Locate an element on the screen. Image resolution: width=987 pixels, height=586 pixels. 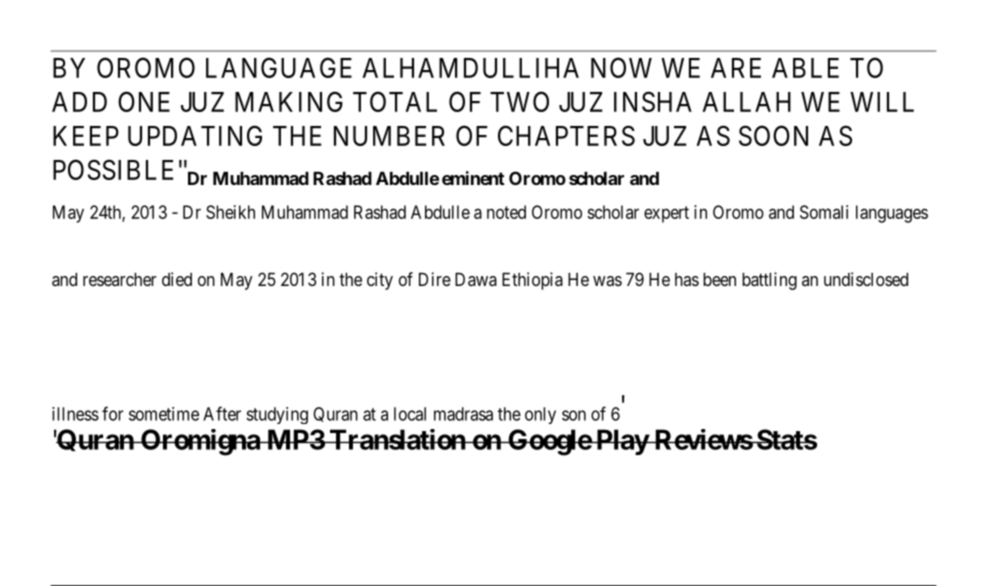
battling is located at coordinates (769, 281).
